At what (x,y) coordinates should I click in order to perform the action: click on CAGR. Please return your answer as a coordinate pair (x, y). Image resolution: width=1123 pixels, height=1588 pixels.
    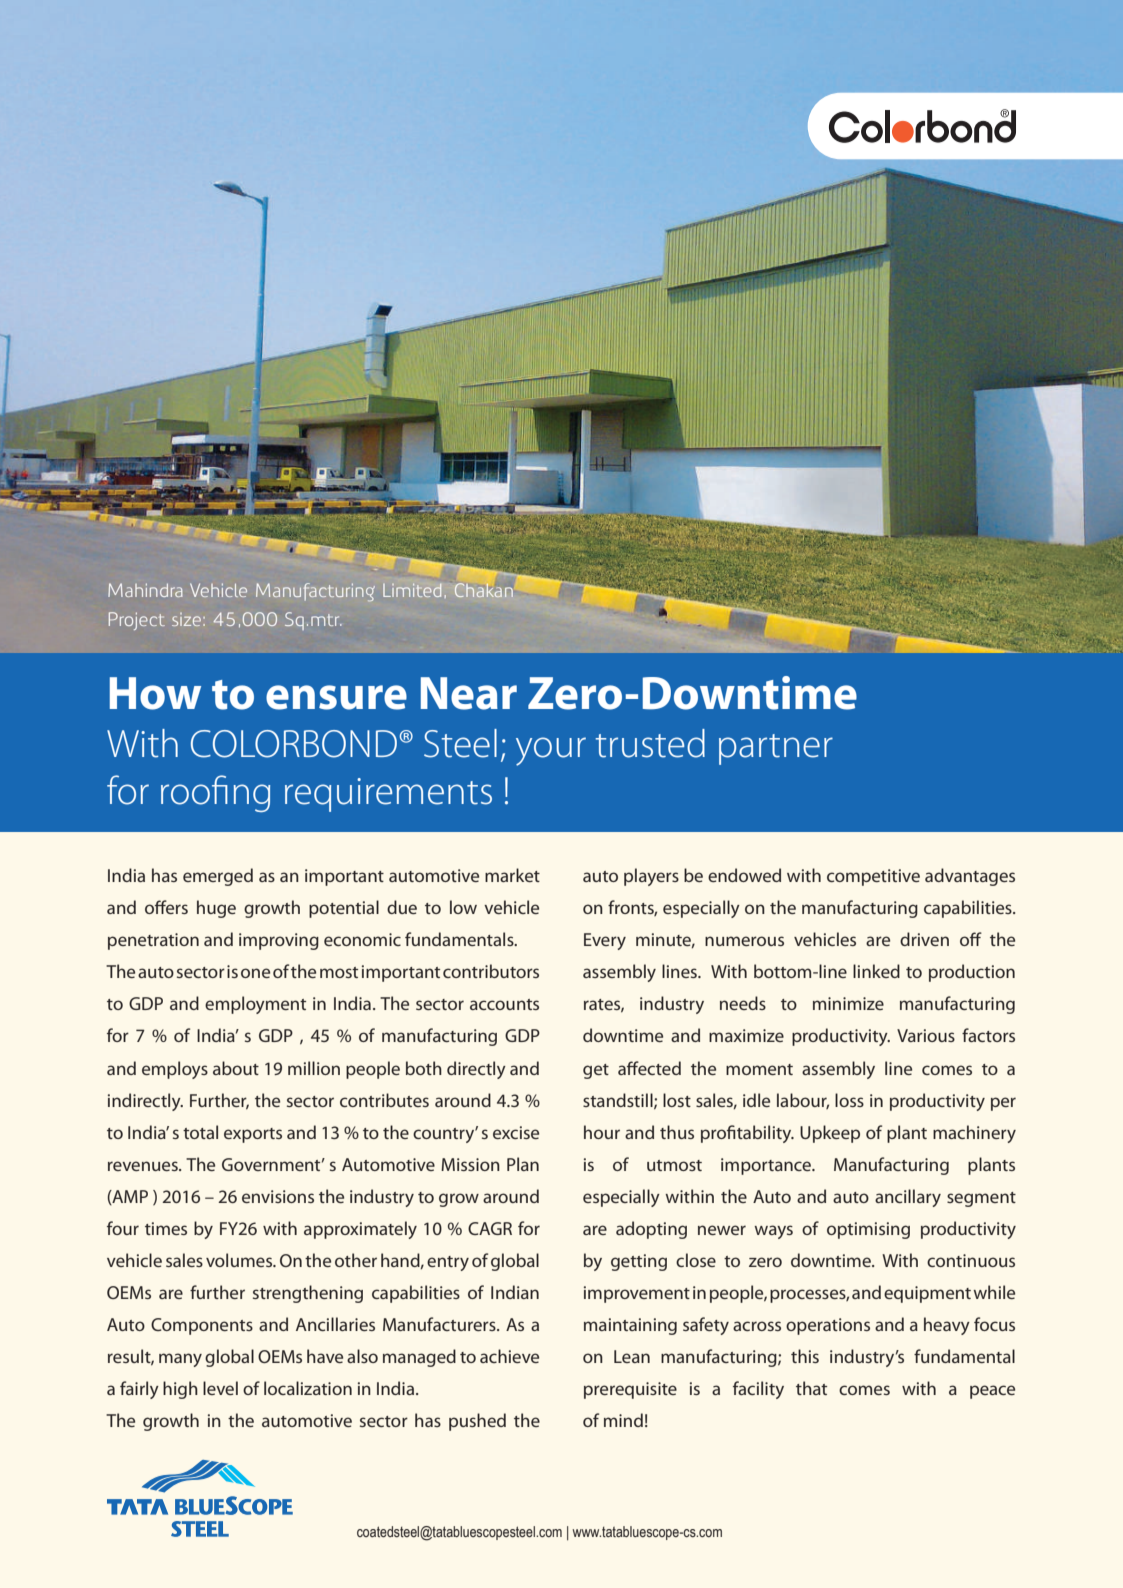
    Looking at the image, I should click on (490, 1228).
